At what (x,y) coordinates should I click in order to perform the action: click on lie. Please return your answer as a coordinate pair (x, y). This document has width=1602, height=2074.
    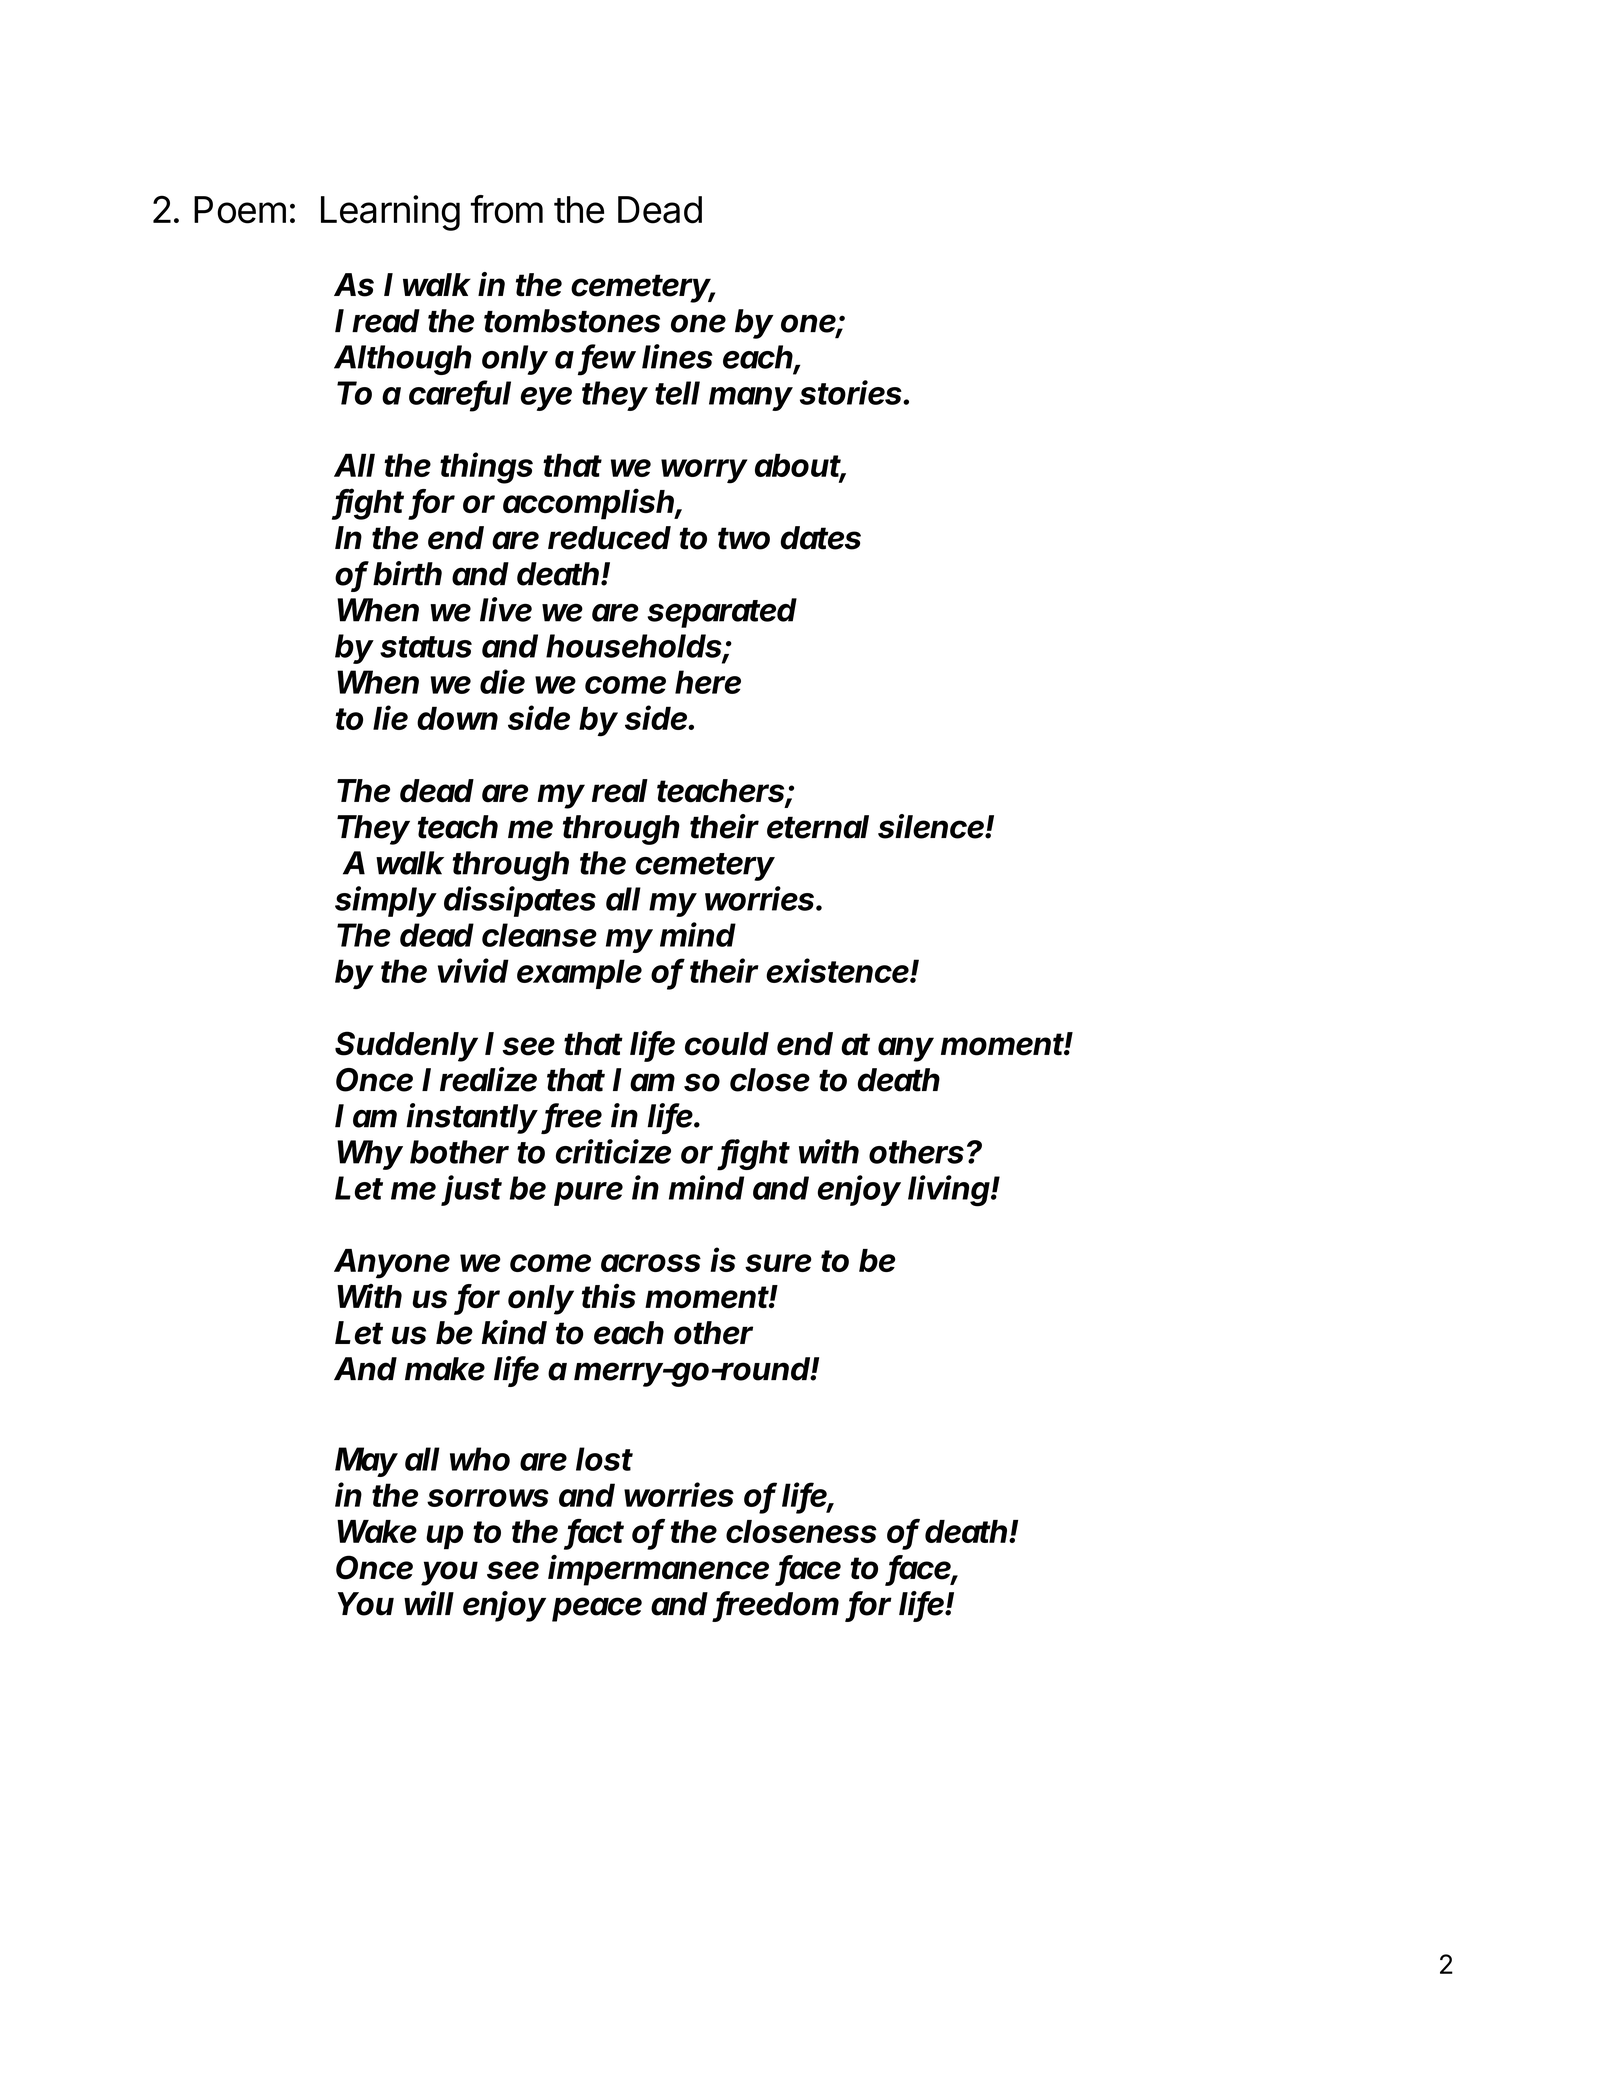
    Looking at the image, I should click on (390, 717).
